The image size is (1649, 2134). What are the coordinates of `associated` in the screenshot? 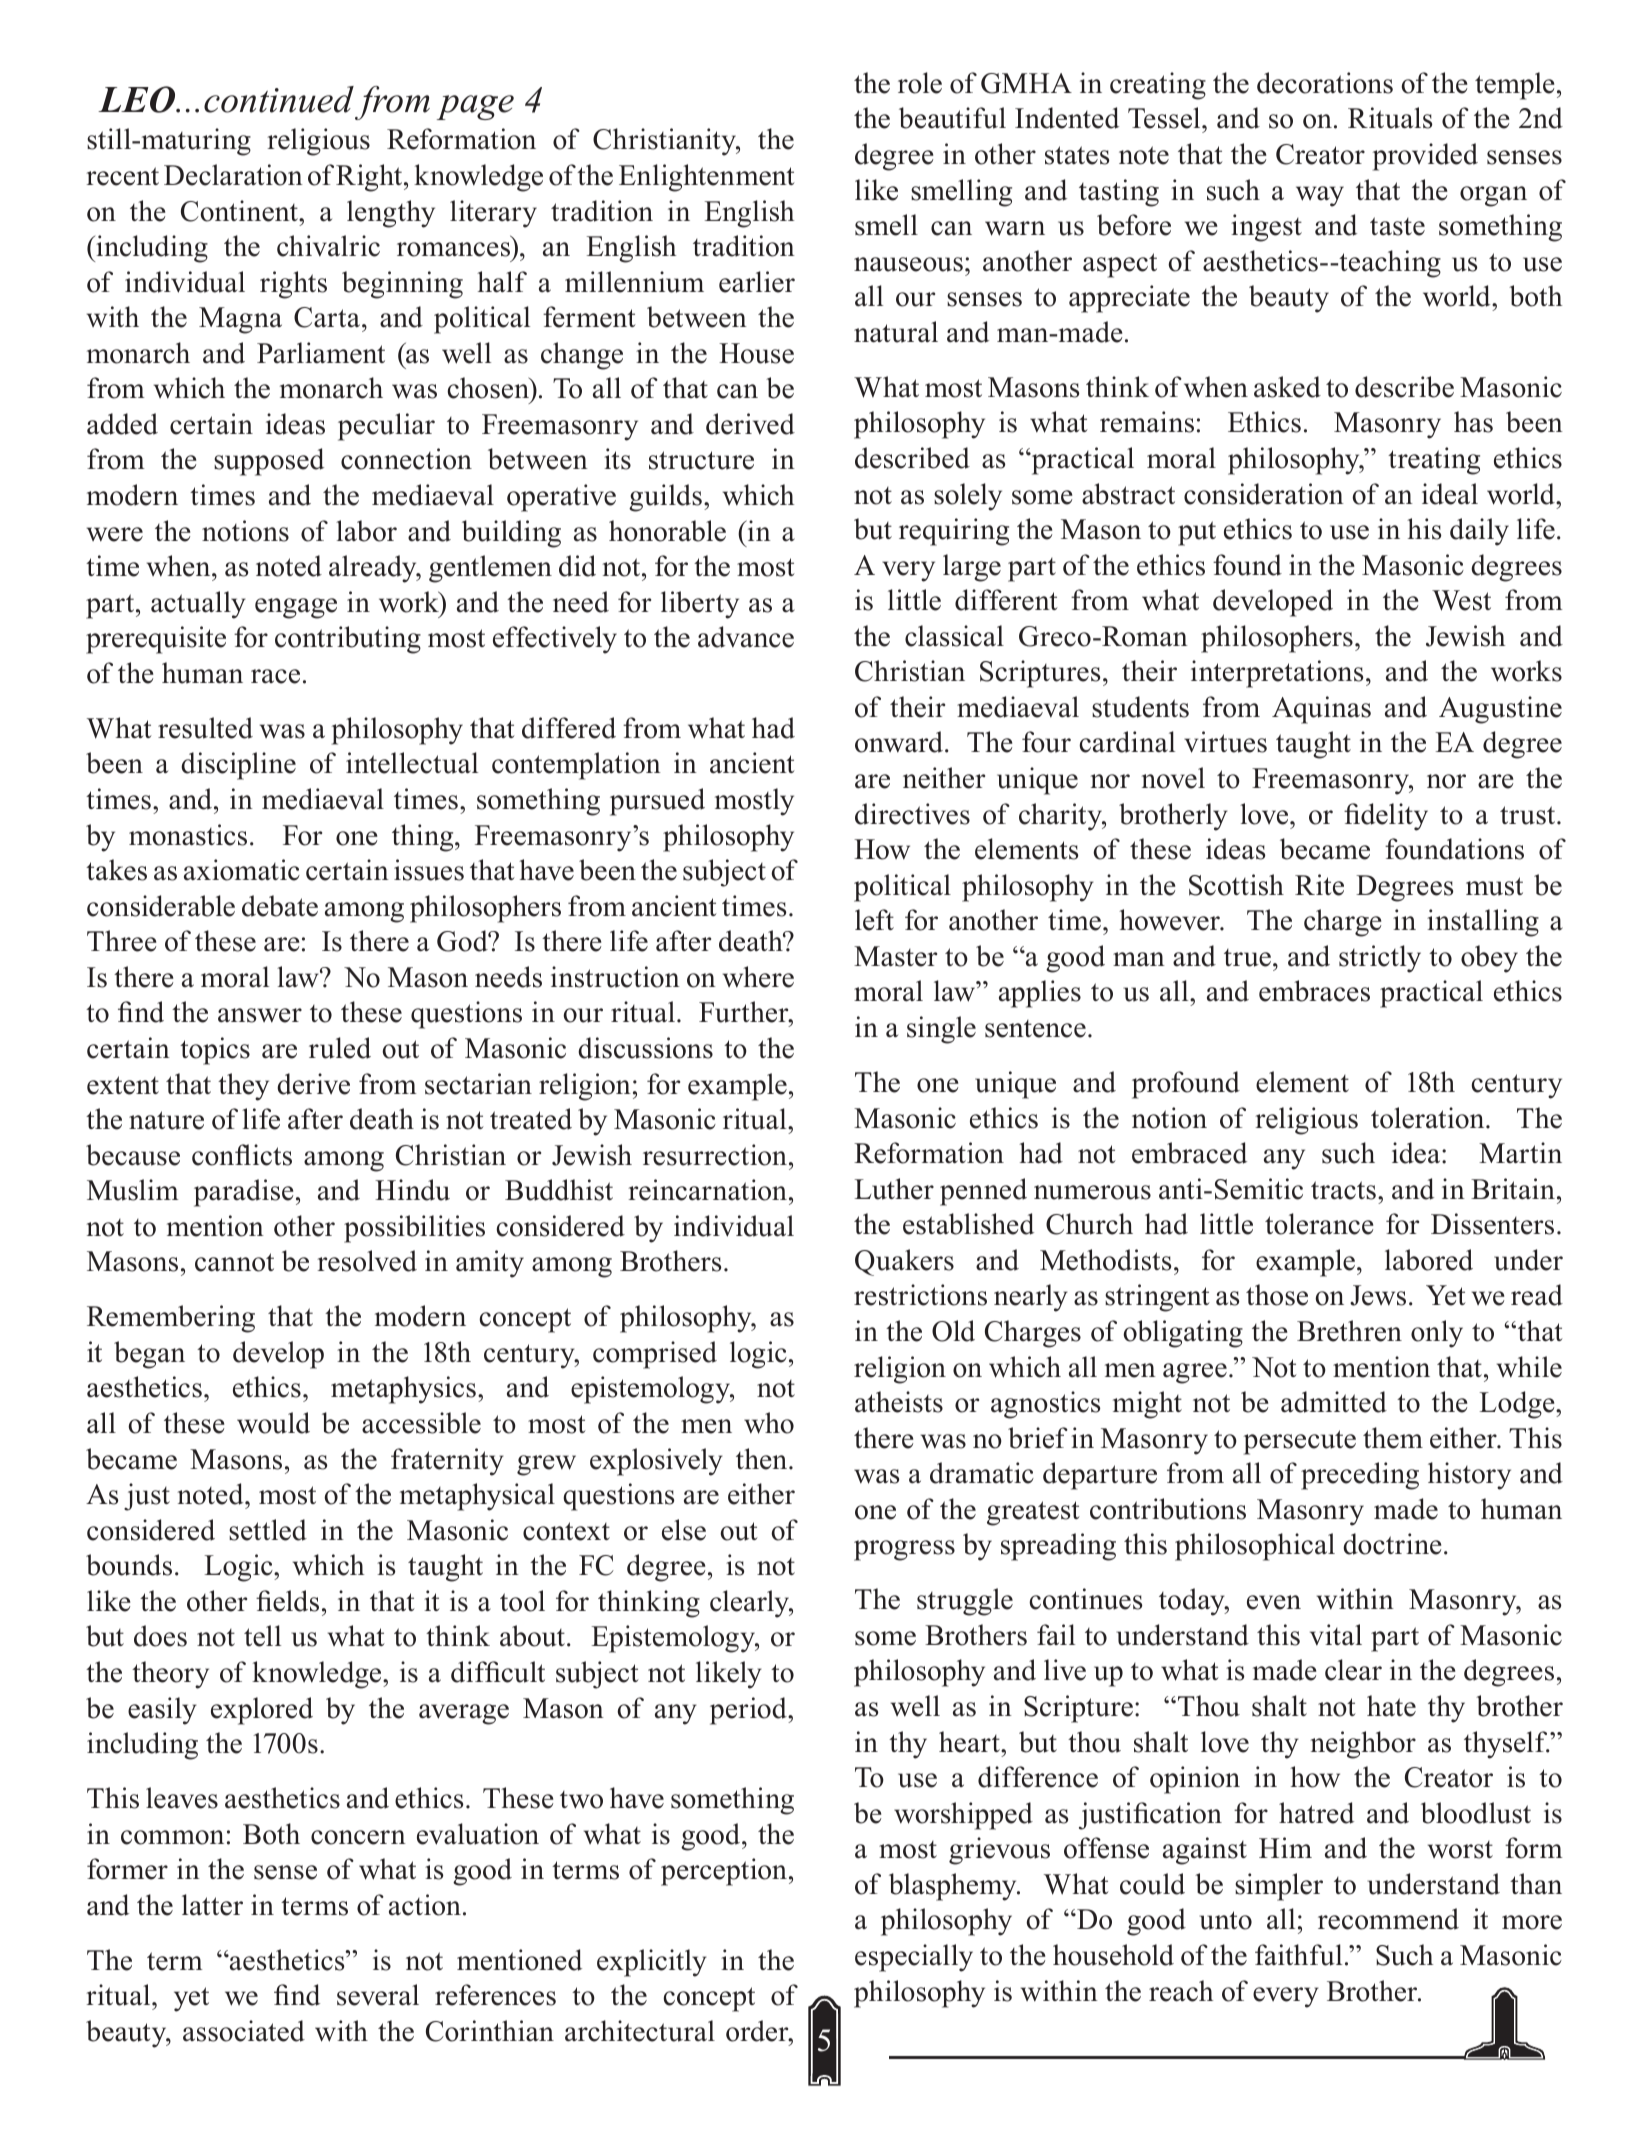 It's located at (244, 2031).
